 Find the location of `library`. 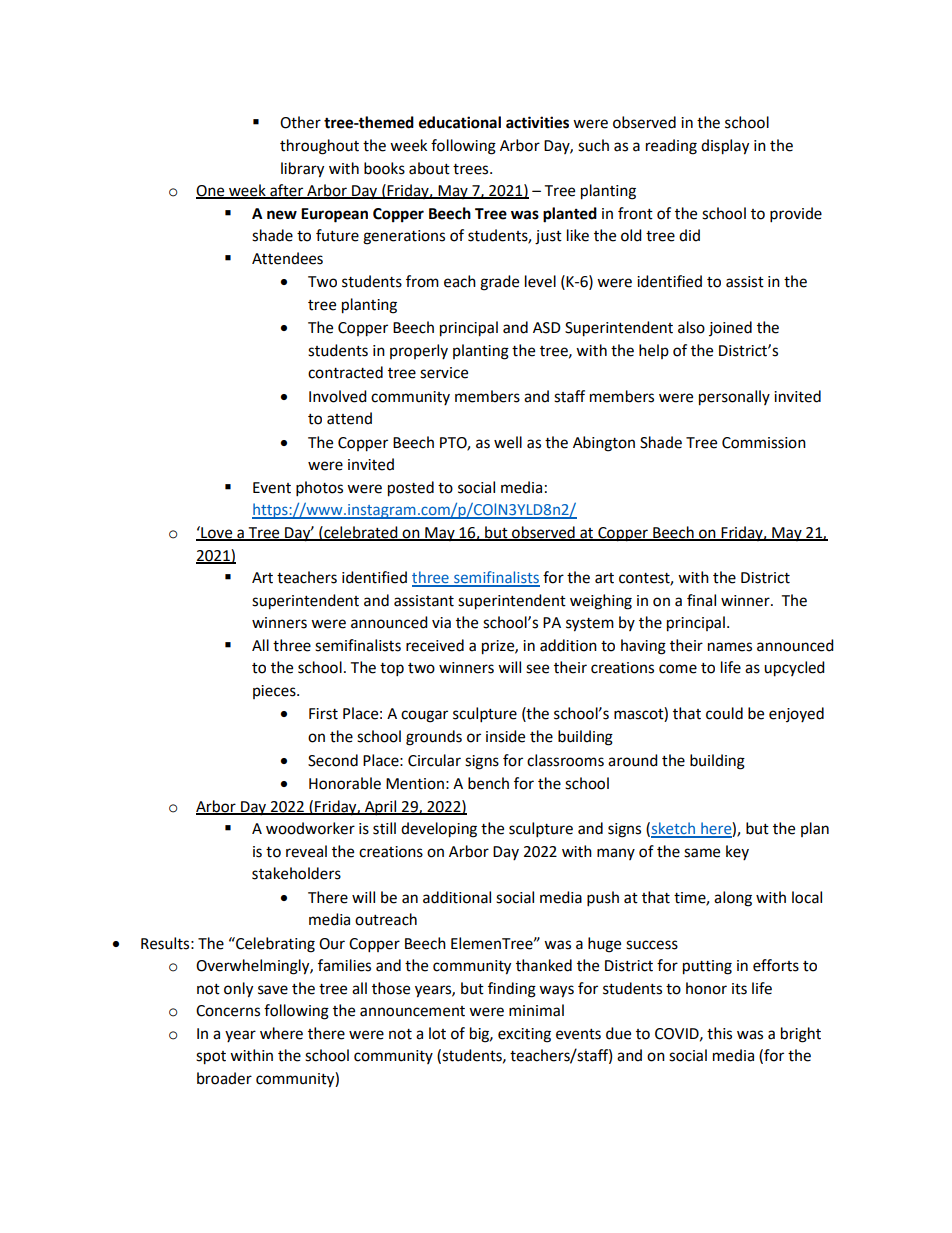

library is located at coordinates (302, 170).
